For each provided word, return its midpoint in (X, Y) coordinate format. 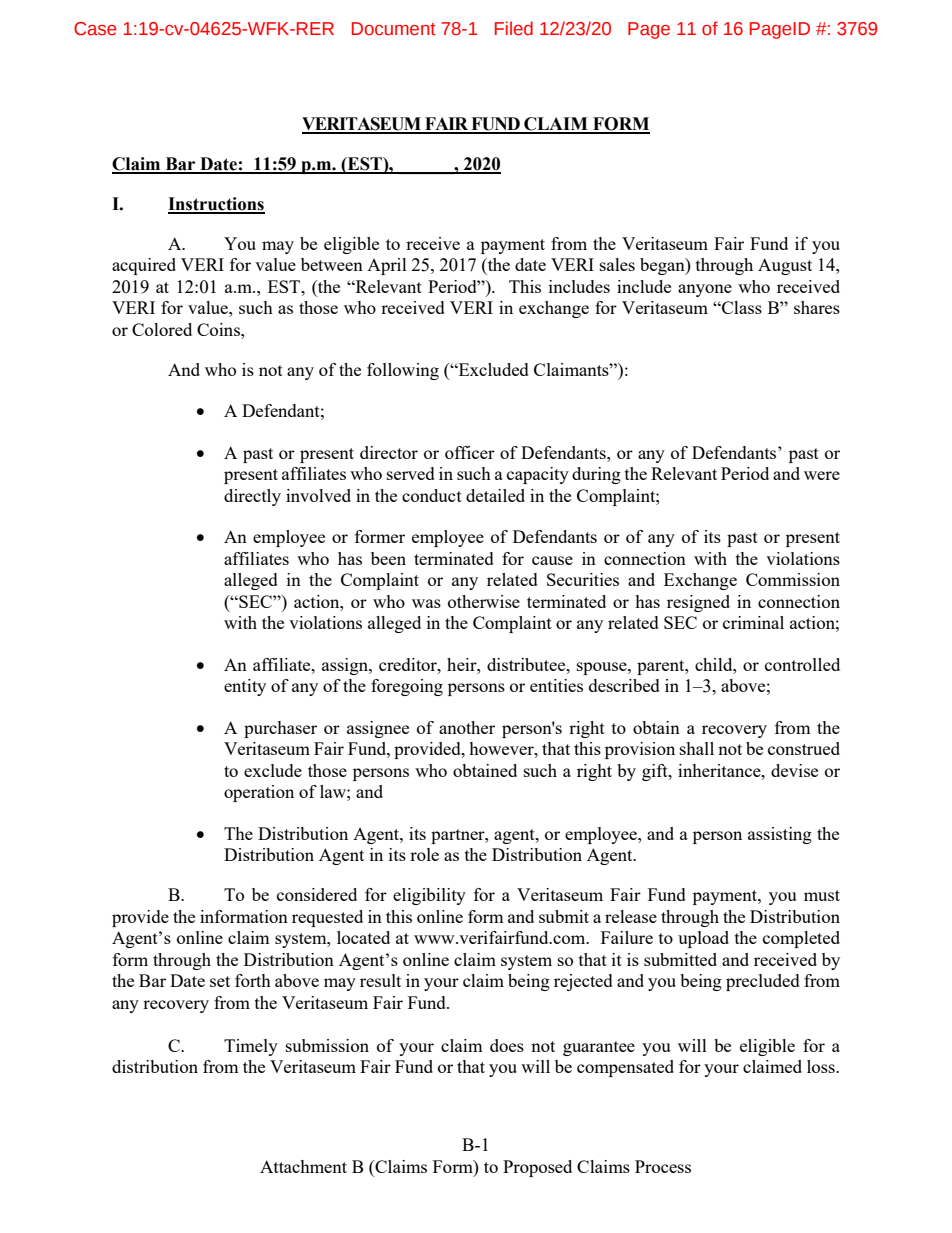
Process (663, 1166)
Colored (162, 329)
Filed (514, 28)
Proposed (537, 1168)
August (785, 266)
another (467, 727)
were (822, 475)
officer (470, 452)
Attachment (303, 1166)
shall (697, 748)
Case (95, 29)
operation (259, 793)
